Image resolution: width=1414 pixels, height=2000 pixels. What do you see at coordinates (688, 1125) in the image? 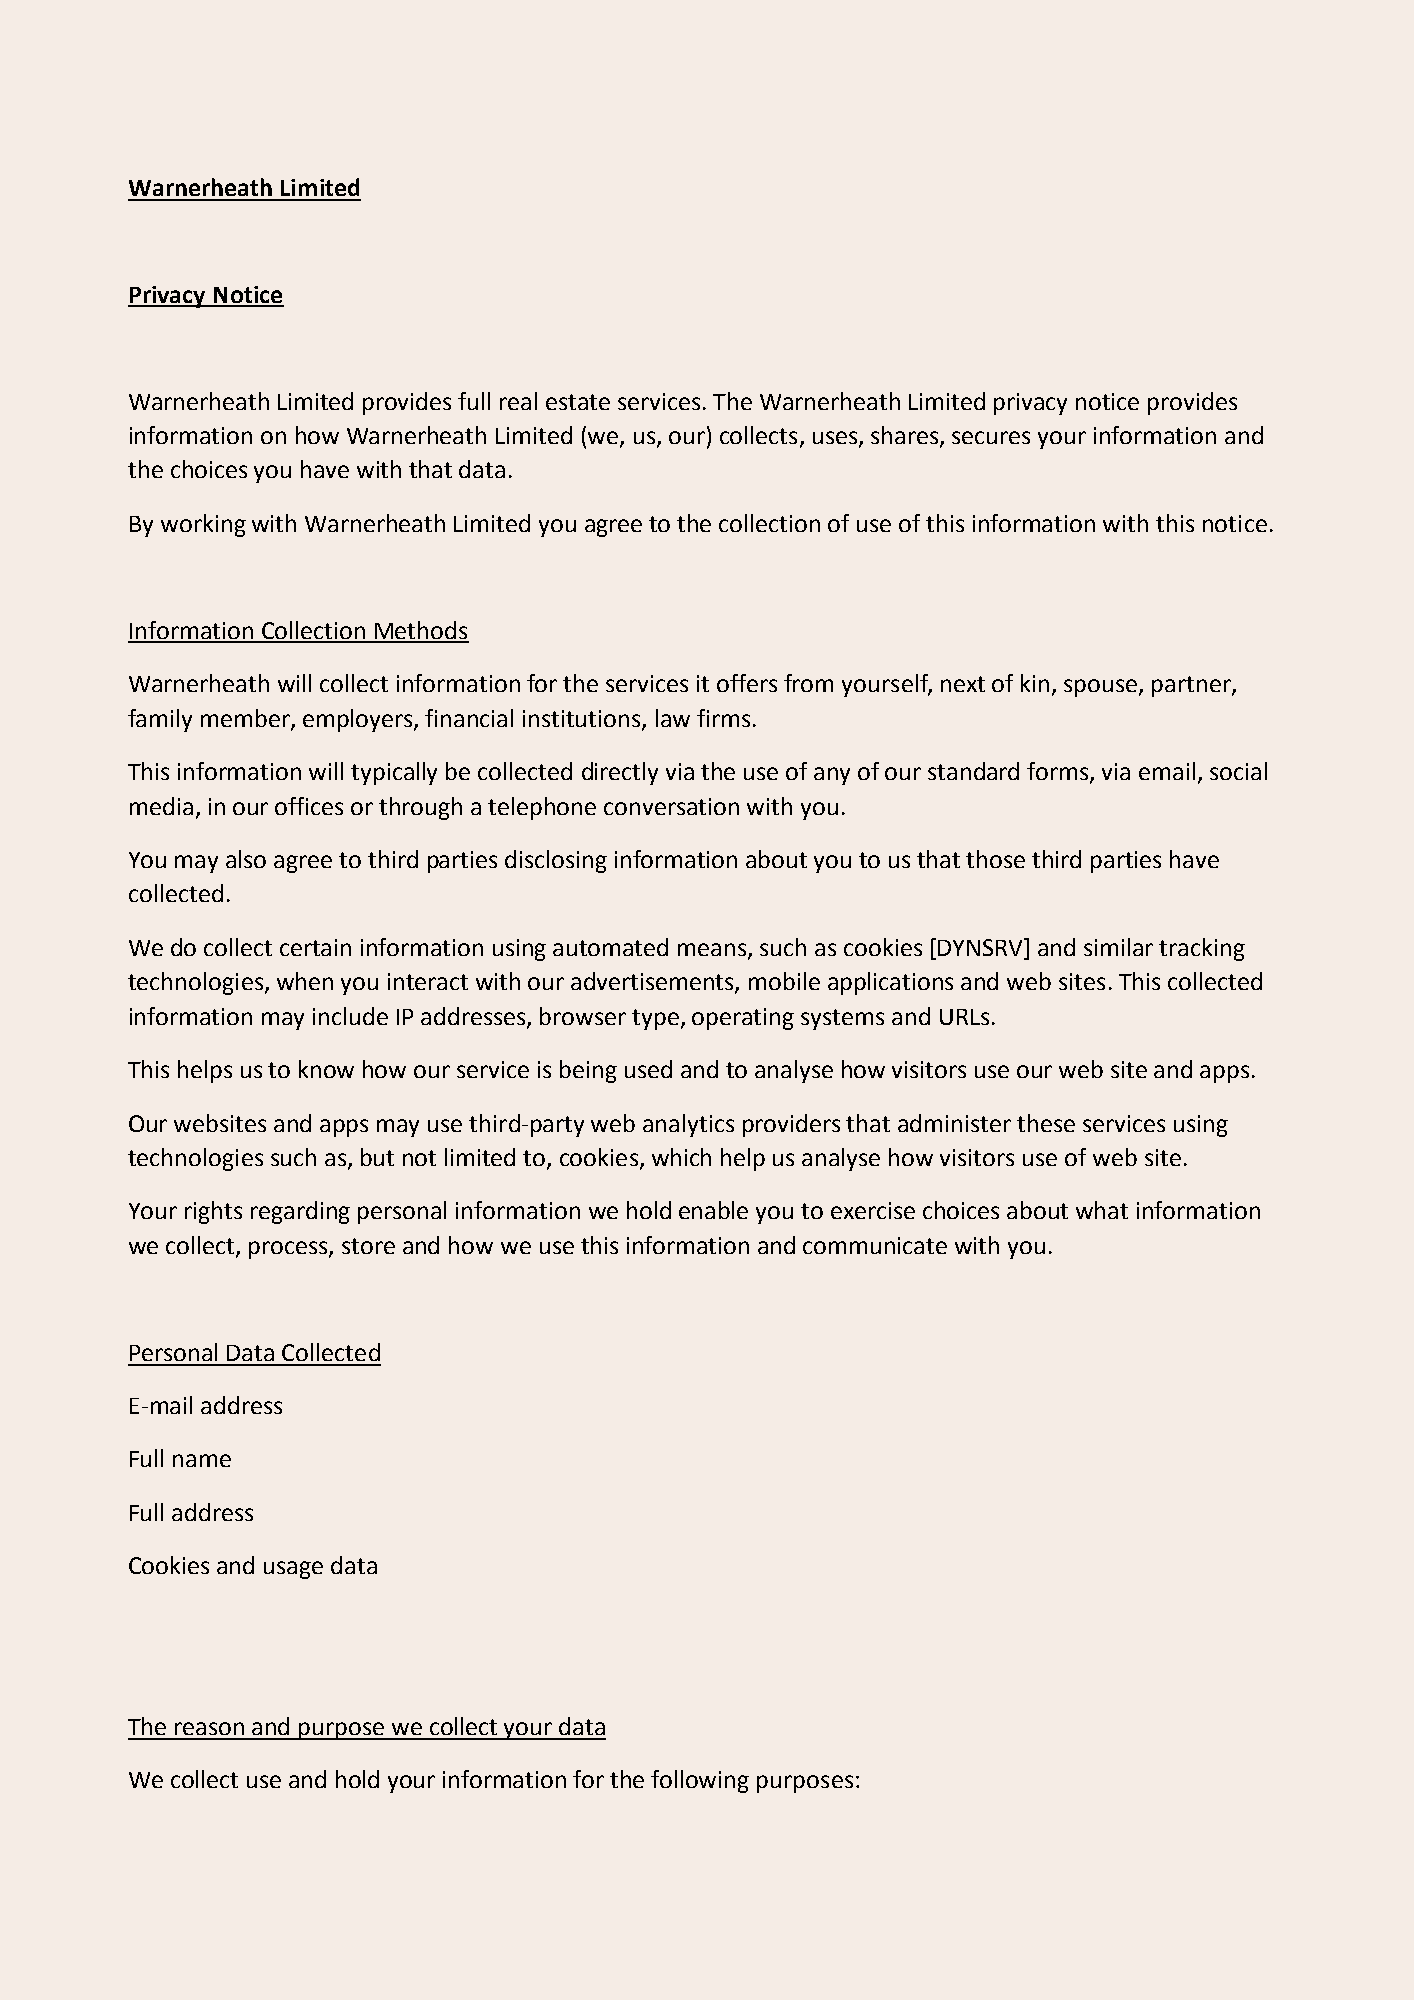
I see `analytics` at bounding box center [688, 1125].
